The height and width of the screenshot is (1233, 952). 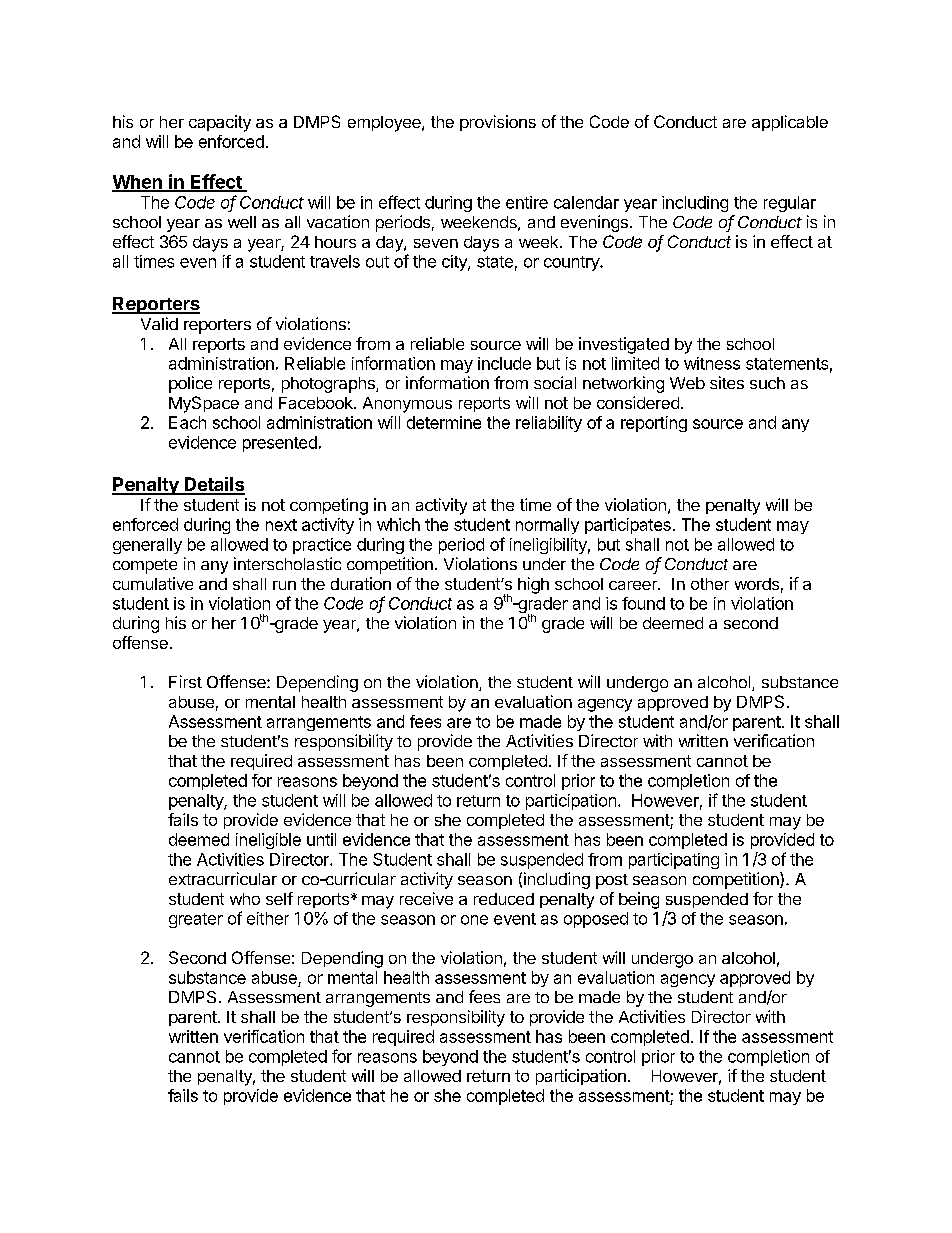 What do you see at coordinates (498, 123) in the screenshot?
I see `provisions` at bounding box center [498, 123].
